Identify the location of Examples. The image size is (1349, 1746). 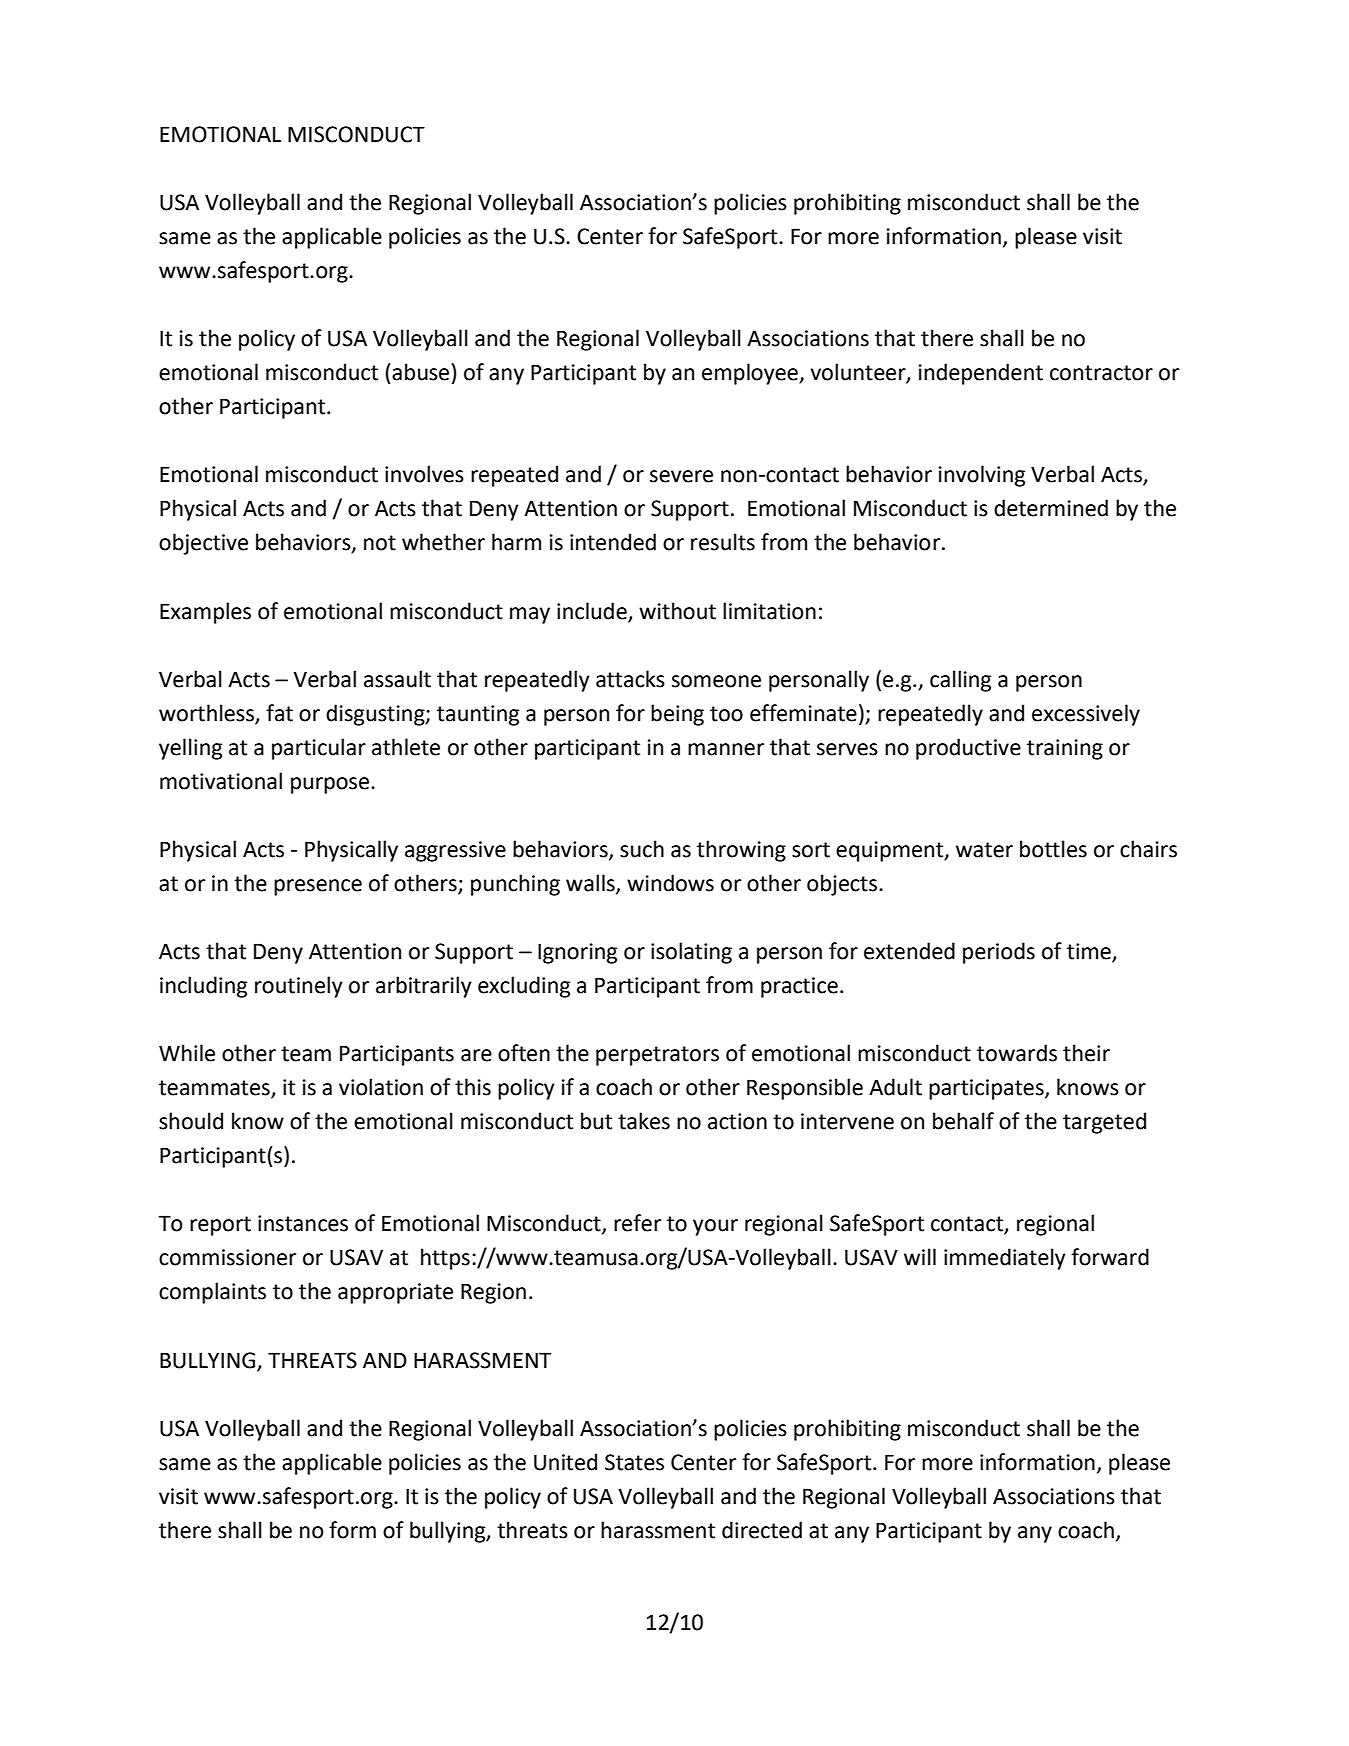
(205, 613).
